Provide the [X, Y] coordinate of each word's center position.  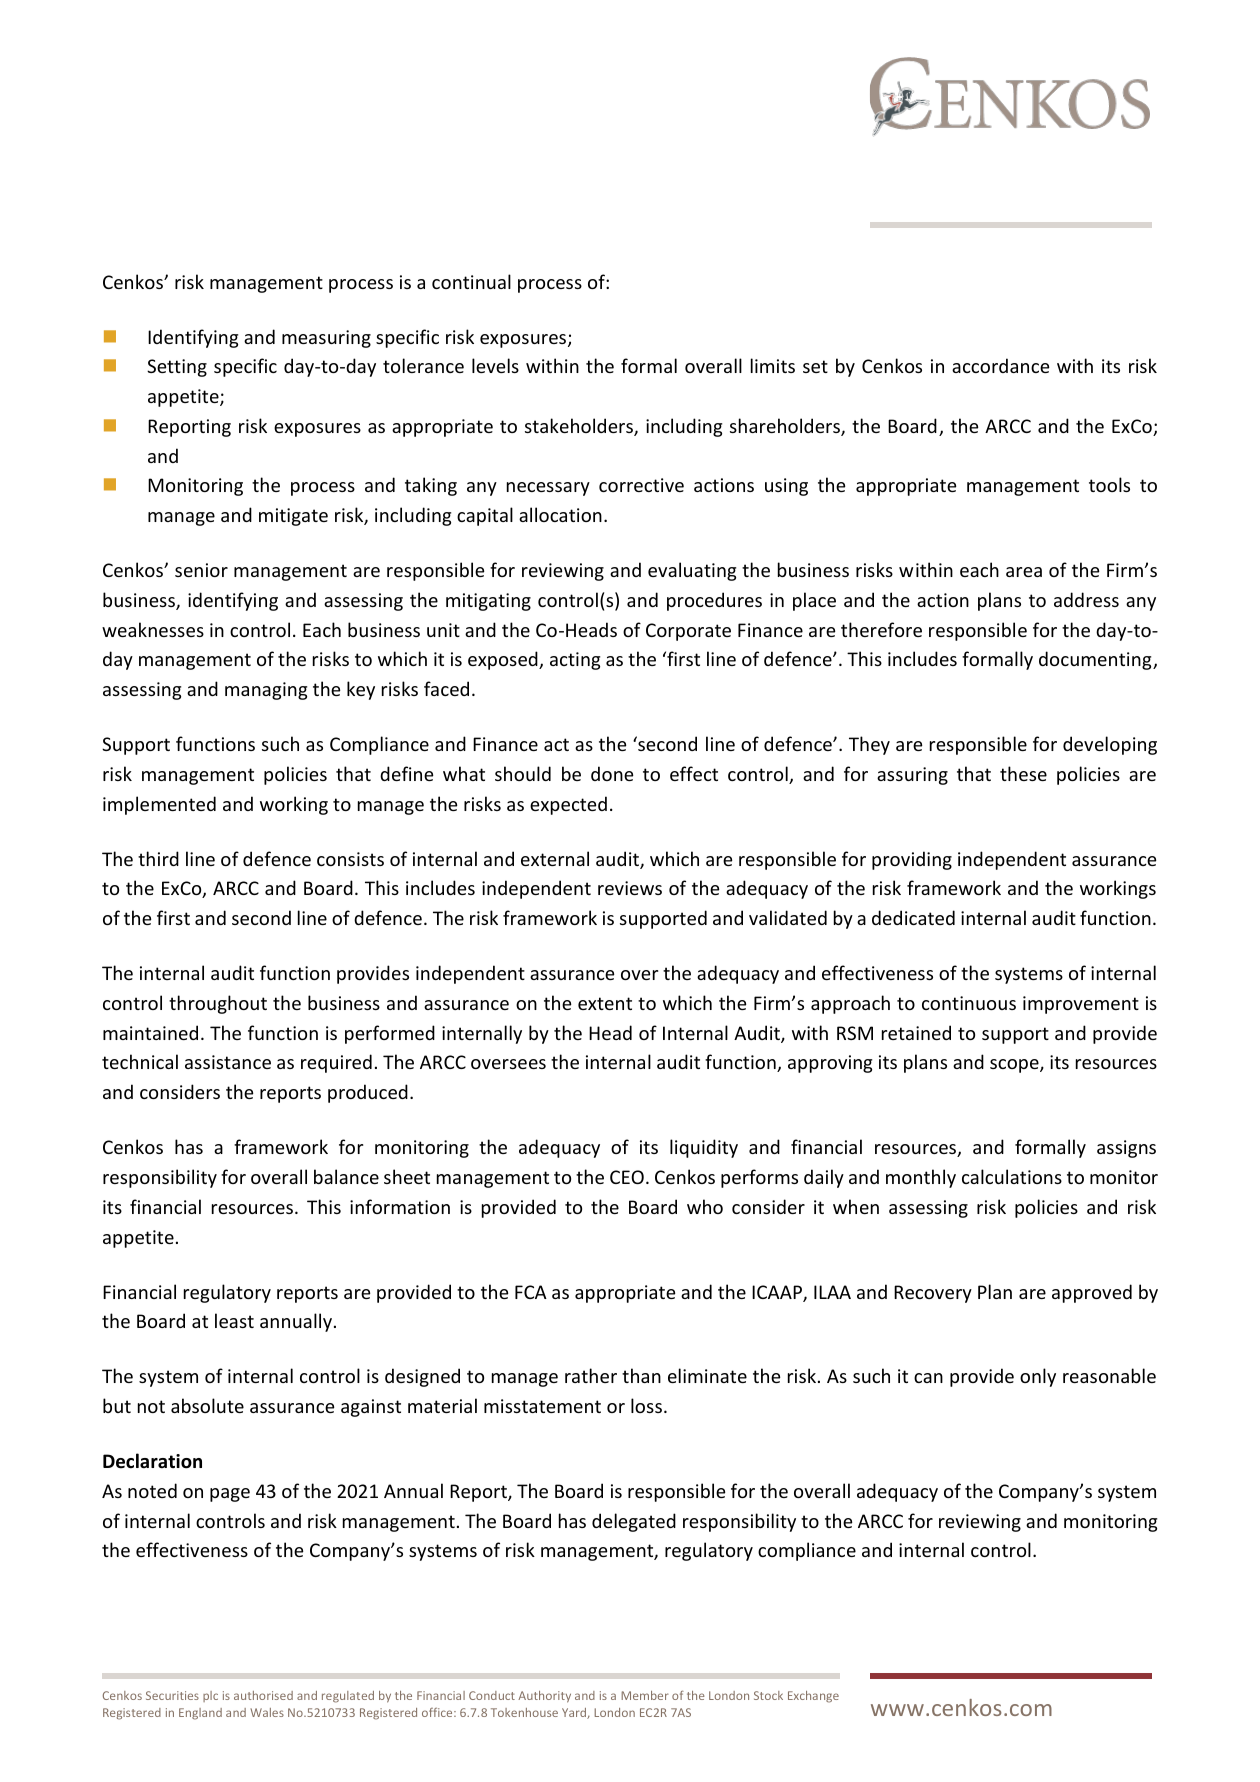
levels [495, 365]
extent [605, 1003]
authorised [263, 1695]
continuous [969, 1003]
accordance [1001, 365]
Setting [177, 368]
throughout [218, 1004]
